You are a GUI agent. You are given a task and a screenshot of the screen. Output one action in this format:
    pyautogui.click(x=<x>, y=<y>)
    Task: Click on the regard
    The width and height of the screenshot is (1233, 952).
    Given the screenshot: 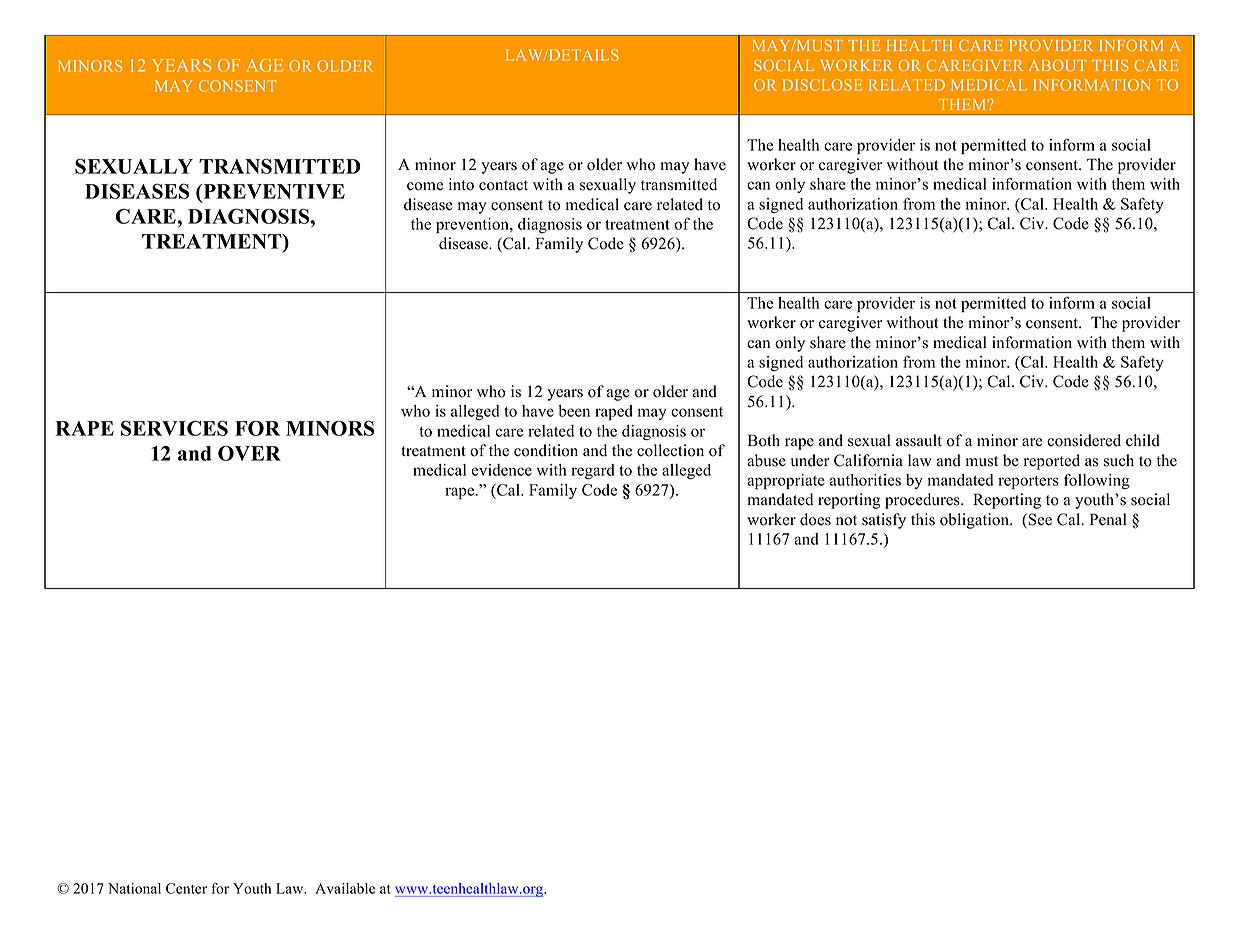 What is the action you would take?
    pyautogui.click(x=593, y=471)
